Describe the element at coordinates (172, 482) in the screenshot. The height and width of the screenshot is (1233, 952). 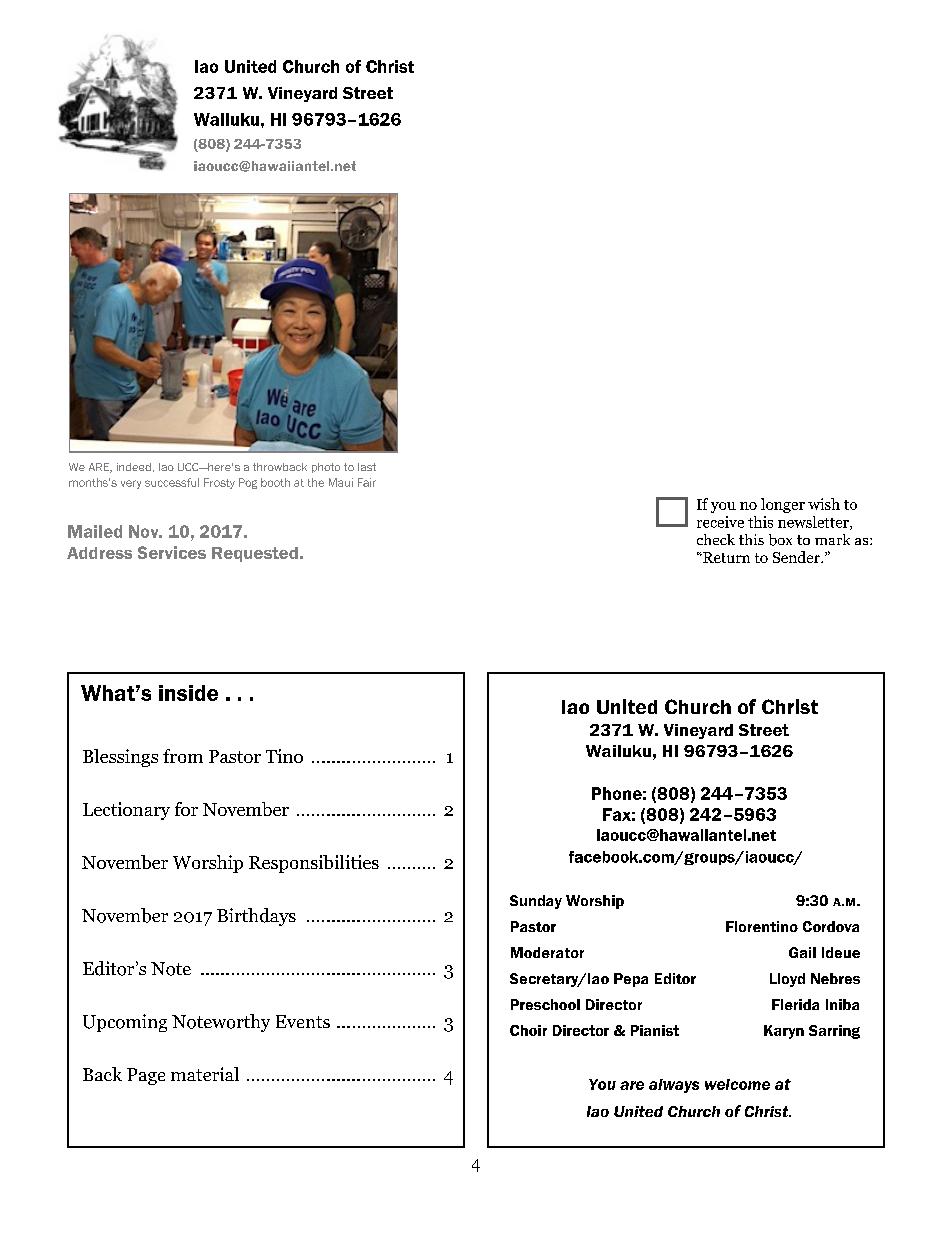
I see `successful` at that location.
